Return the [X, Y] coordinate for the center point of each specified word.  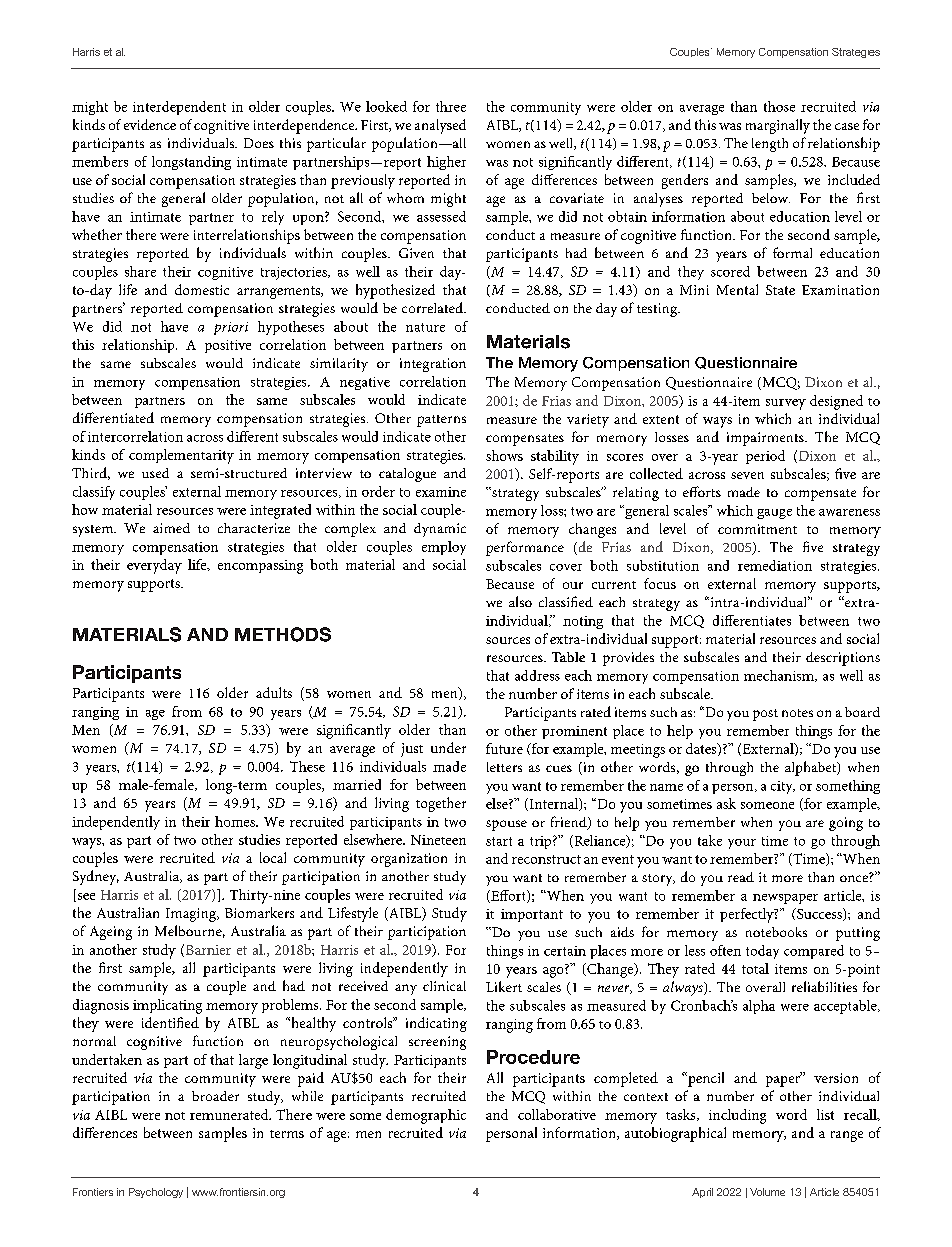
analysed [440, 126]
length [770, 145]
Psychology [156, 1193]
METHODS [283, 634]
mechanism [780, 676]
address [537, 675]
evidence [150, 124]
